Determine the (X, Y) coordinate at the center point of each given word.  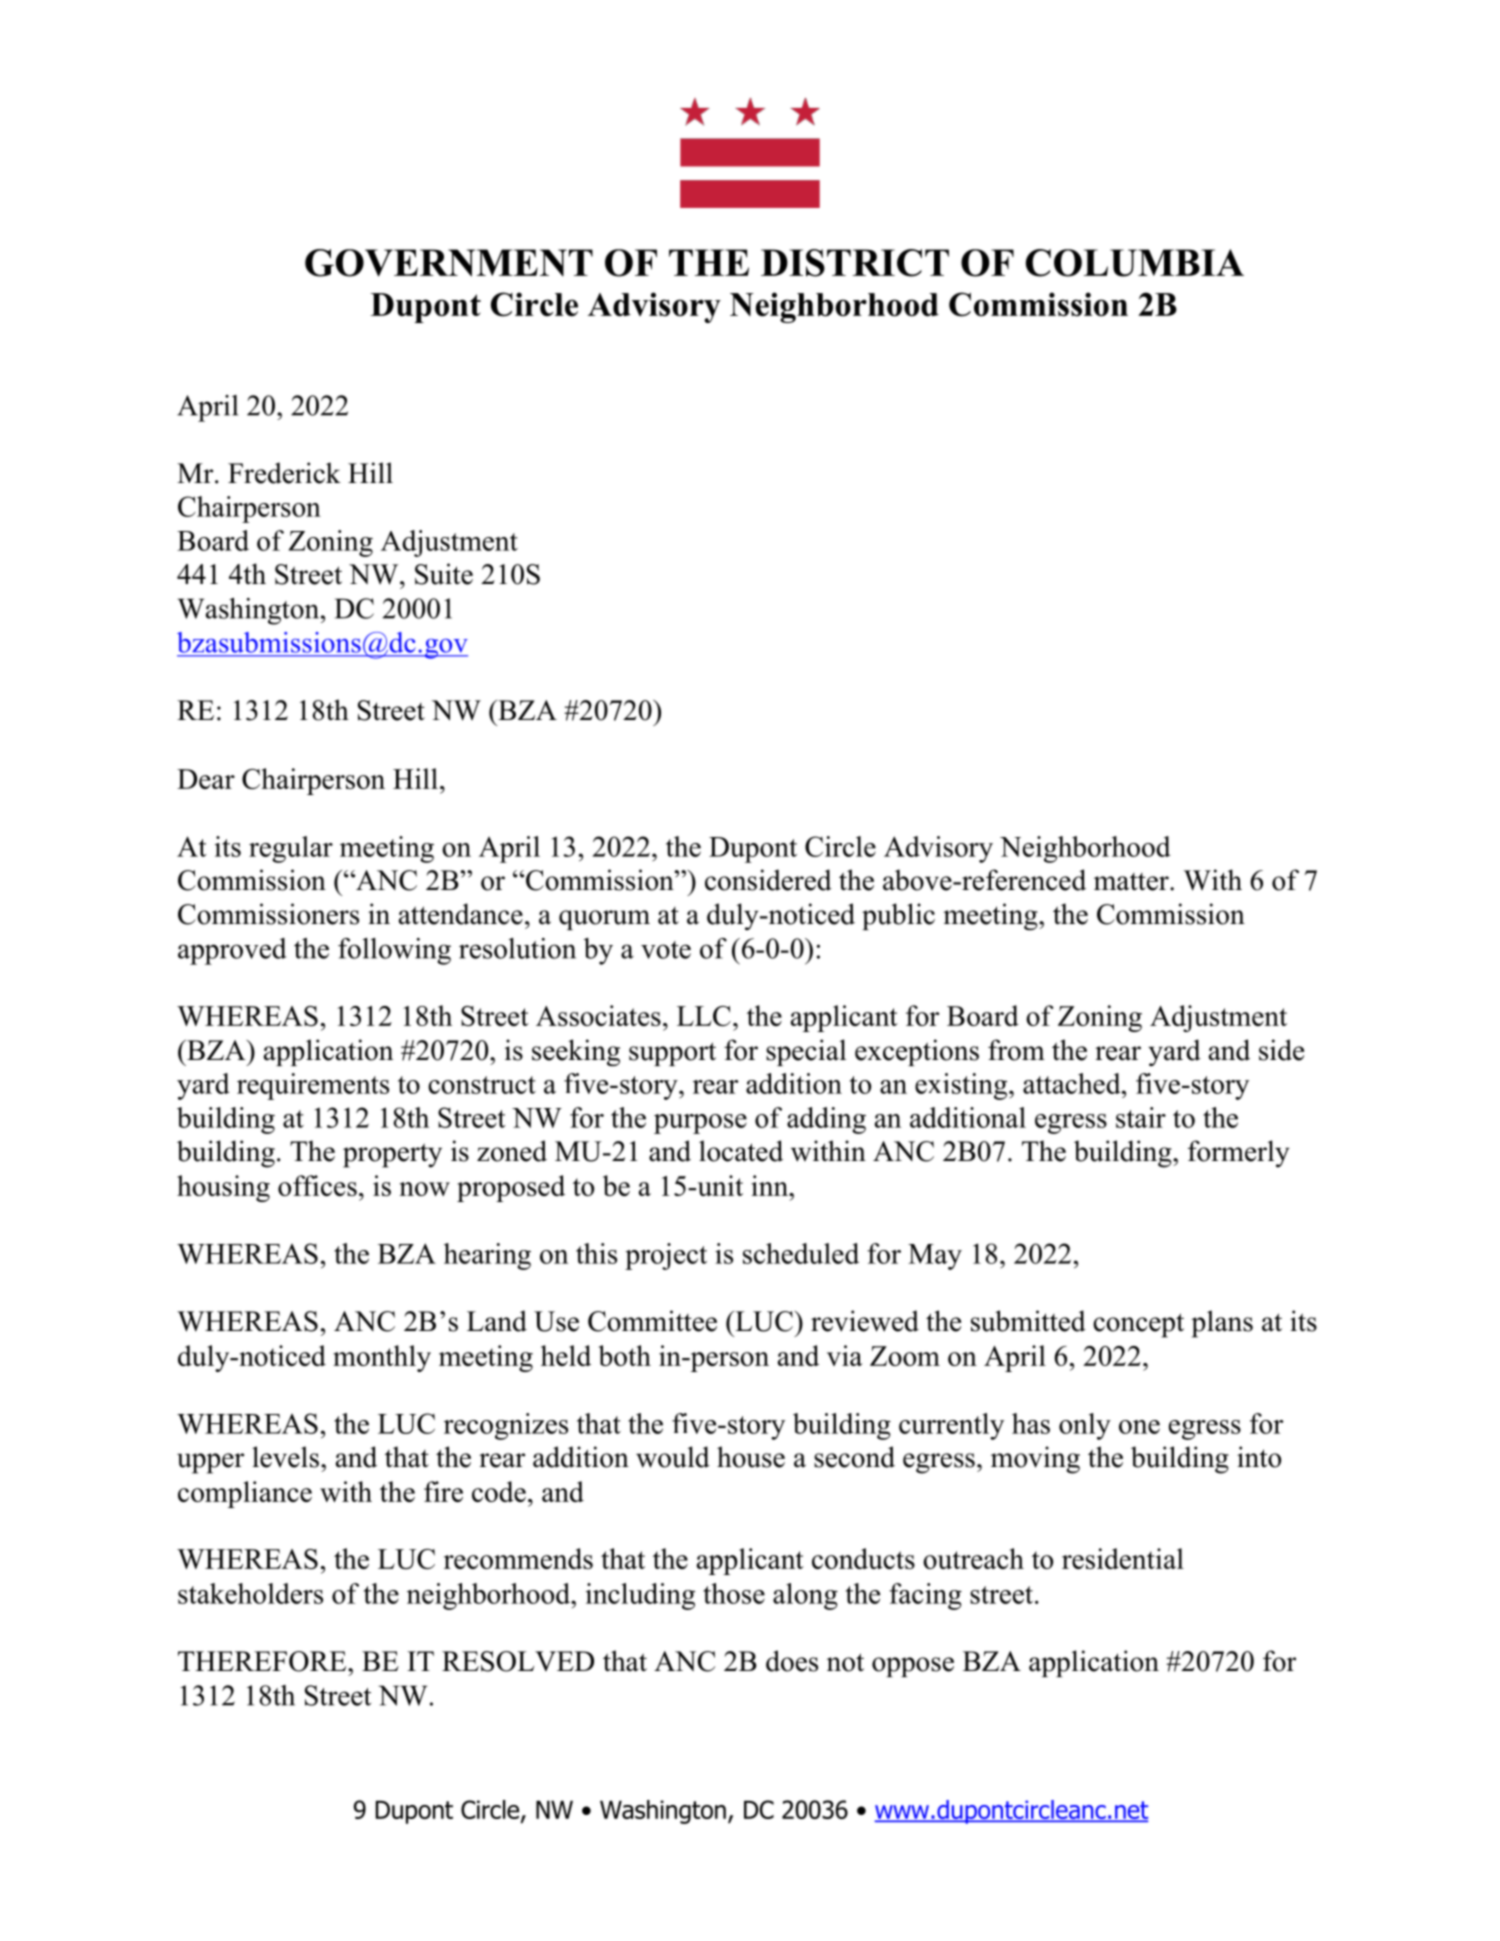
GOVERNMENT (449, 263)
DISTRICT (855, 263)
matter (1132, 882)
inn (770, 1185)
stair (1141, 1117)
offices (317, 1185)
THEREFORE (263, 1661)
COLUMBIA (1135, 263)
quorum (604, 920)
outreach (973, 1558)
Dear (206, 779)
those (734, 1593)
